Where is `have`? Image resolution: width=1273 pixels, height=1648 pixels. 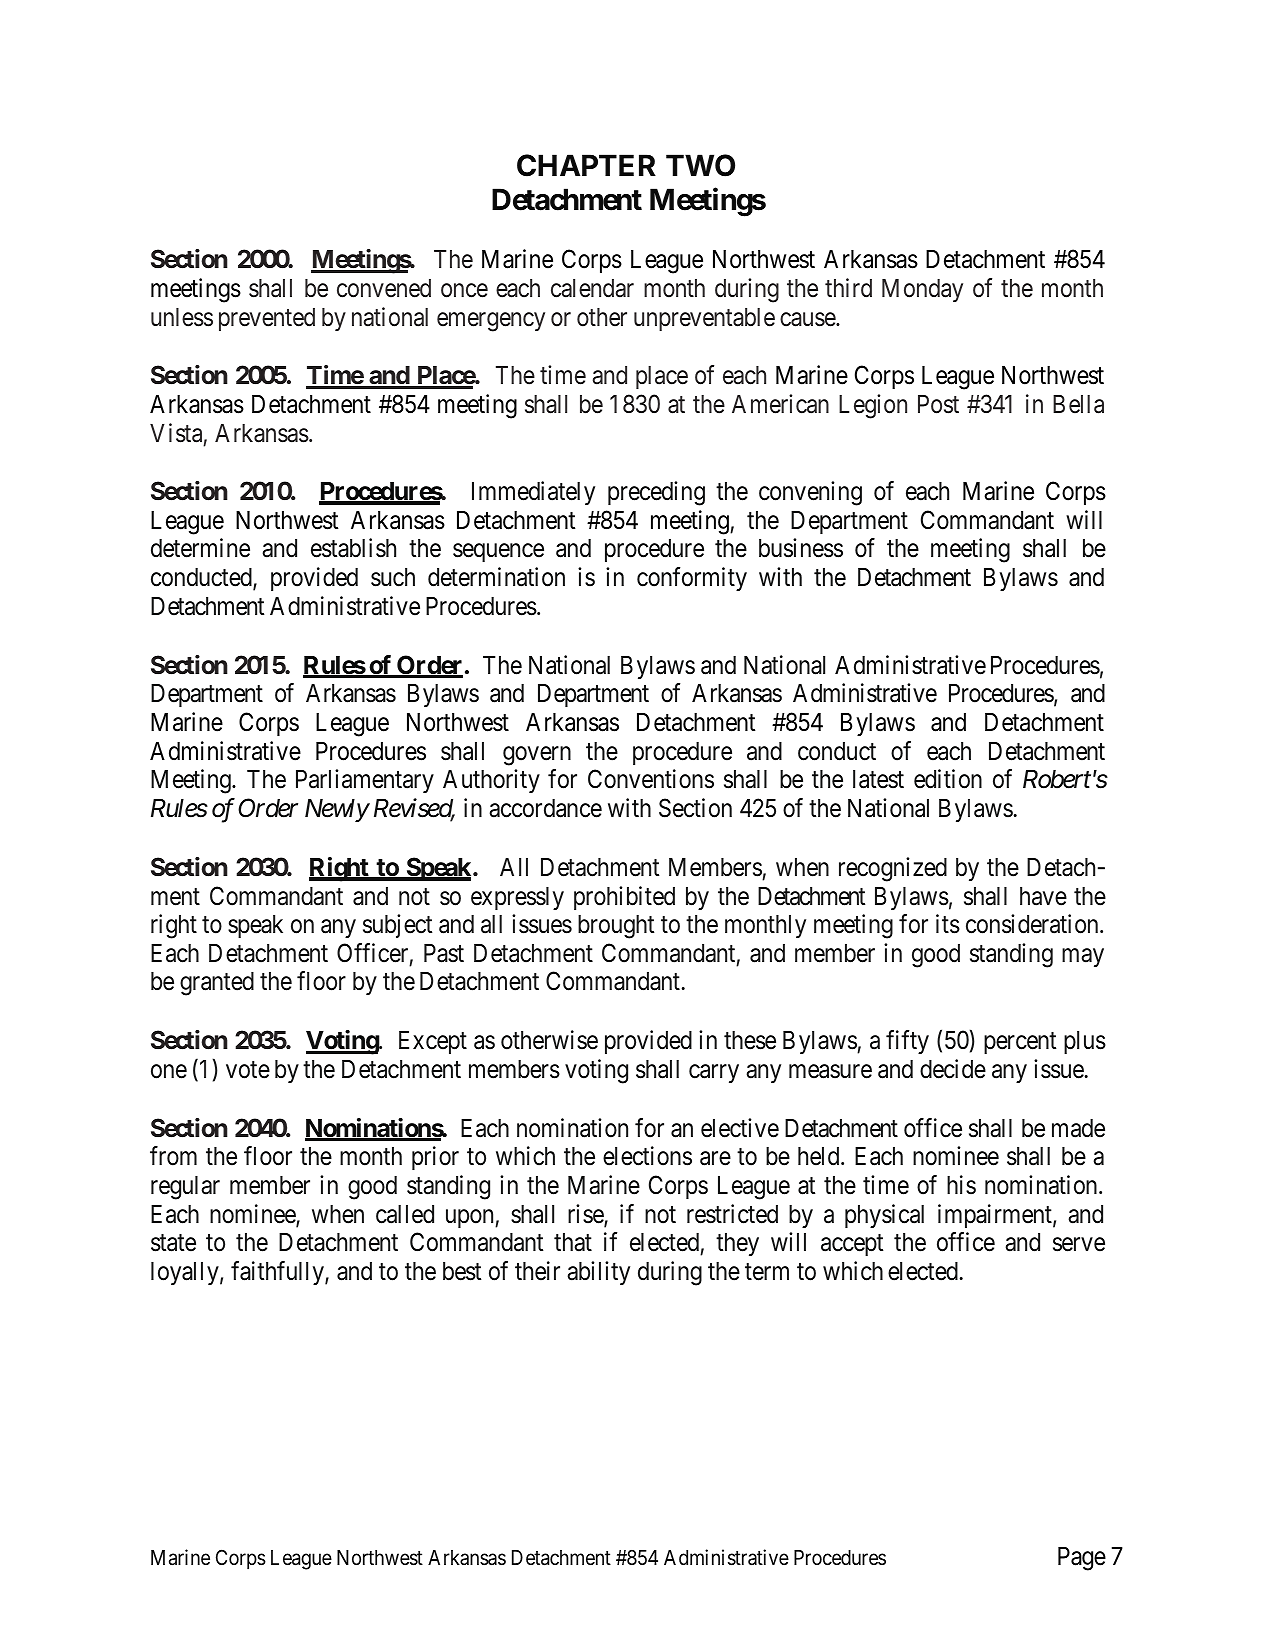
have is located at coordinates (1043, 896).
